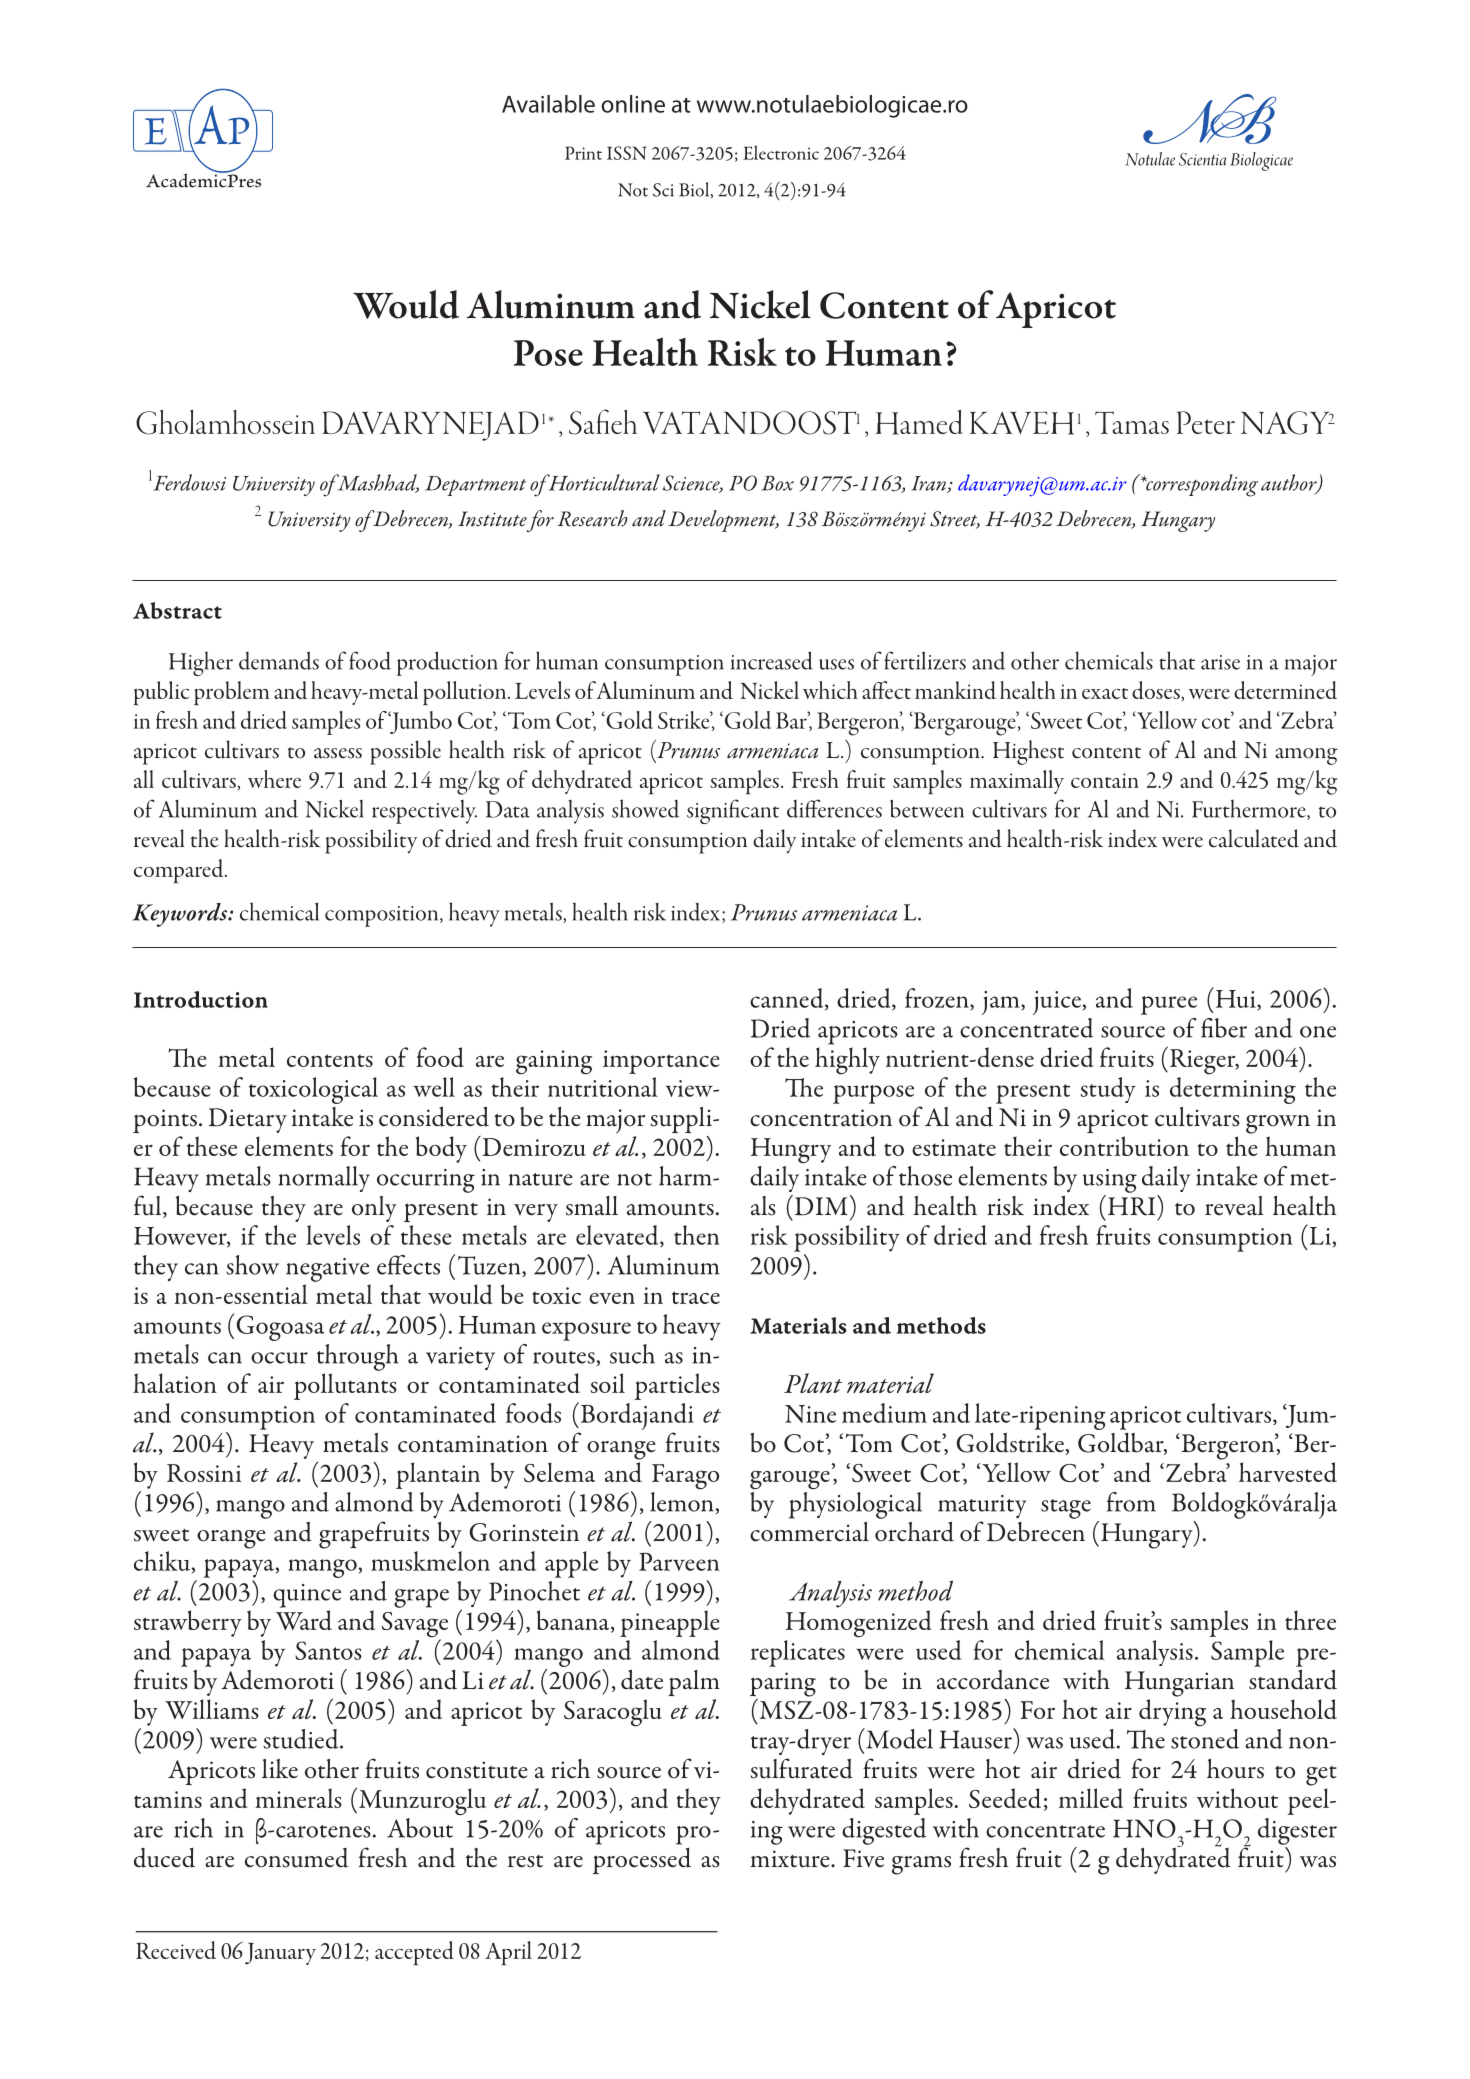 The width and height of the image is (1470, 2079). What do you see at coordinates (661, 1062) in the image?
I see `importance` at bounding box center [661, 1062].
